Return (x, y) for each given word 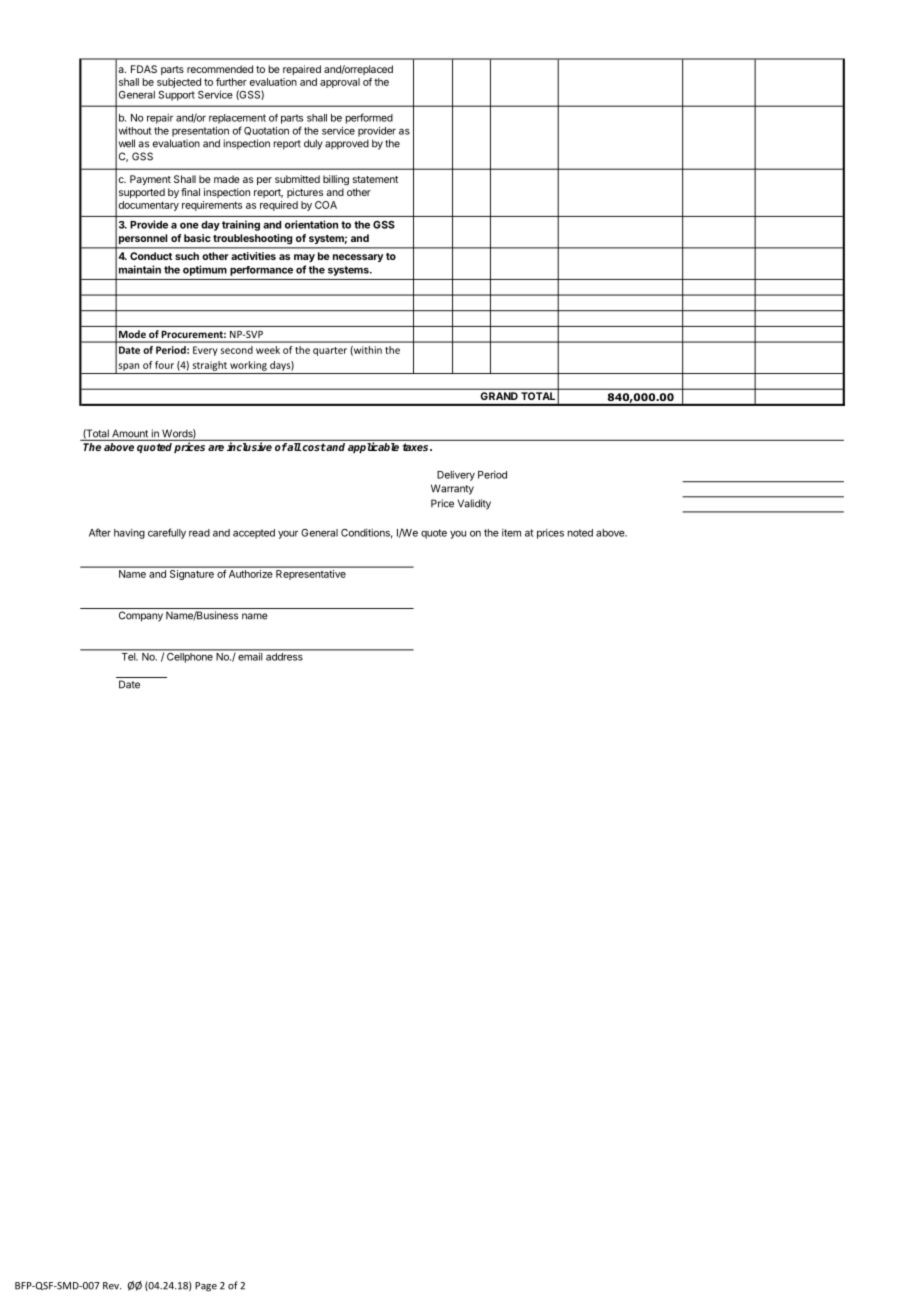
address (284, 657)
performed (369, 118)
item (511, 533)
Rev (112, 1286)
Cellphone (190, 656)
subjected (179, 83)
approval (340, 83)
